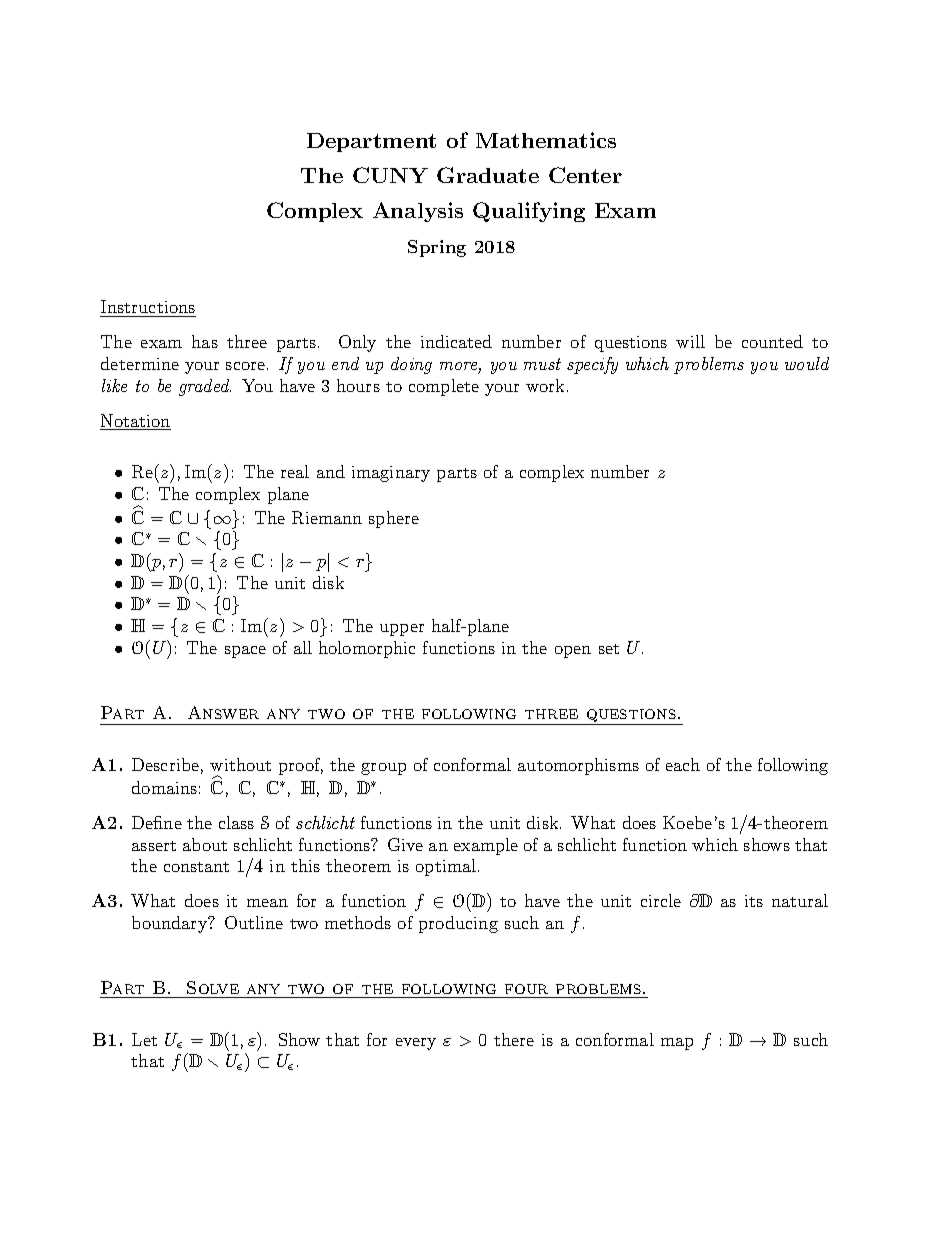  I want to click on Center, so click(585, 175).
